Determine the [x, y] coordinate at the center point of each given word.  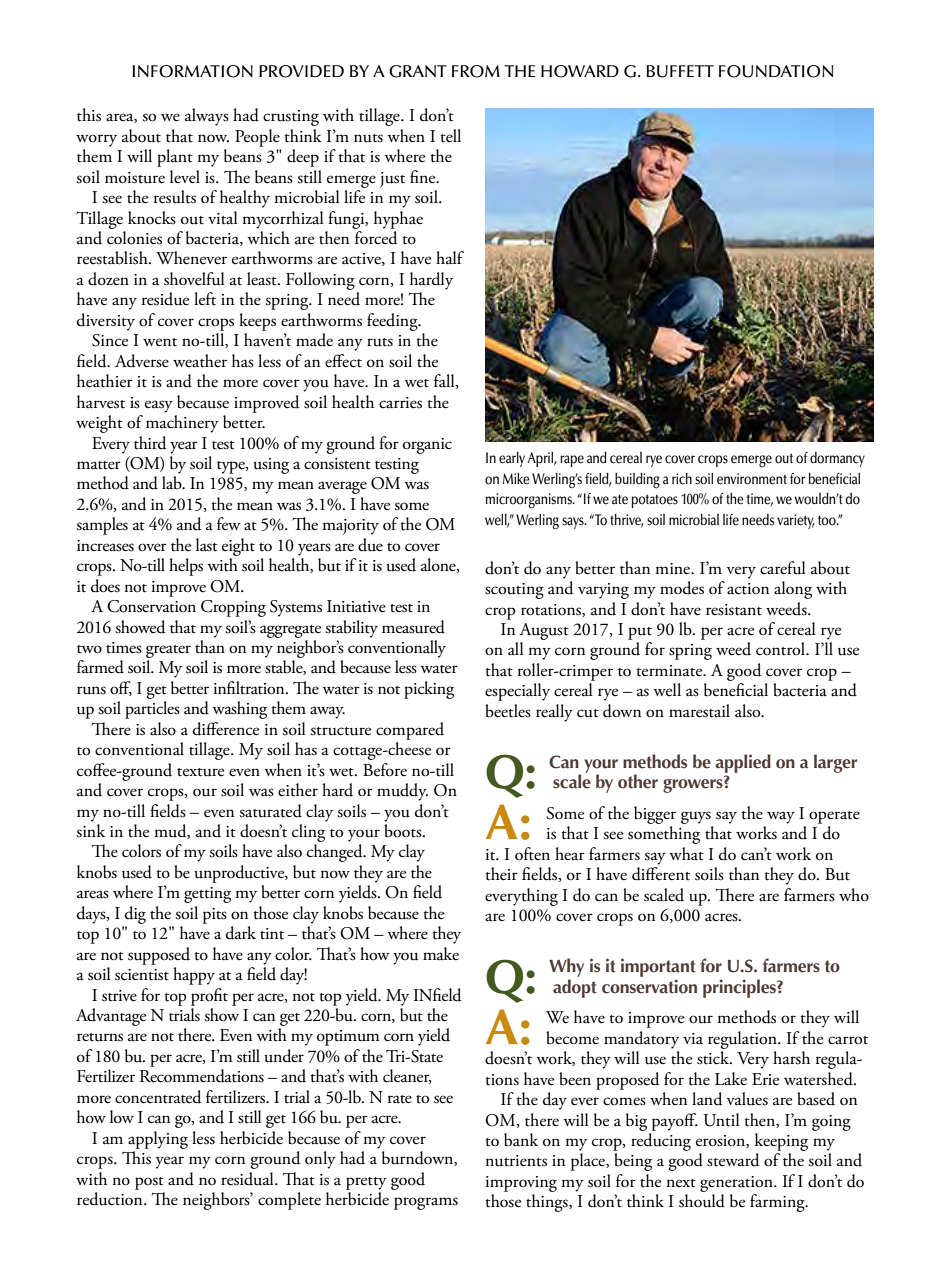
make [441, 954]
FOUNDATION [776, 71]
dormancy [837, 459]
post [149, 1183]
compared [410, 731]
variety [795, 521]
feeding [393, 322]
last [207, 545]
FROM [476, 71]
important [658, 967]
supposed [159, 956]
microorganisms [530, 501]
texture [200, 772]
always [207, 117]
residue [165, 299]
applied [743, 763]
